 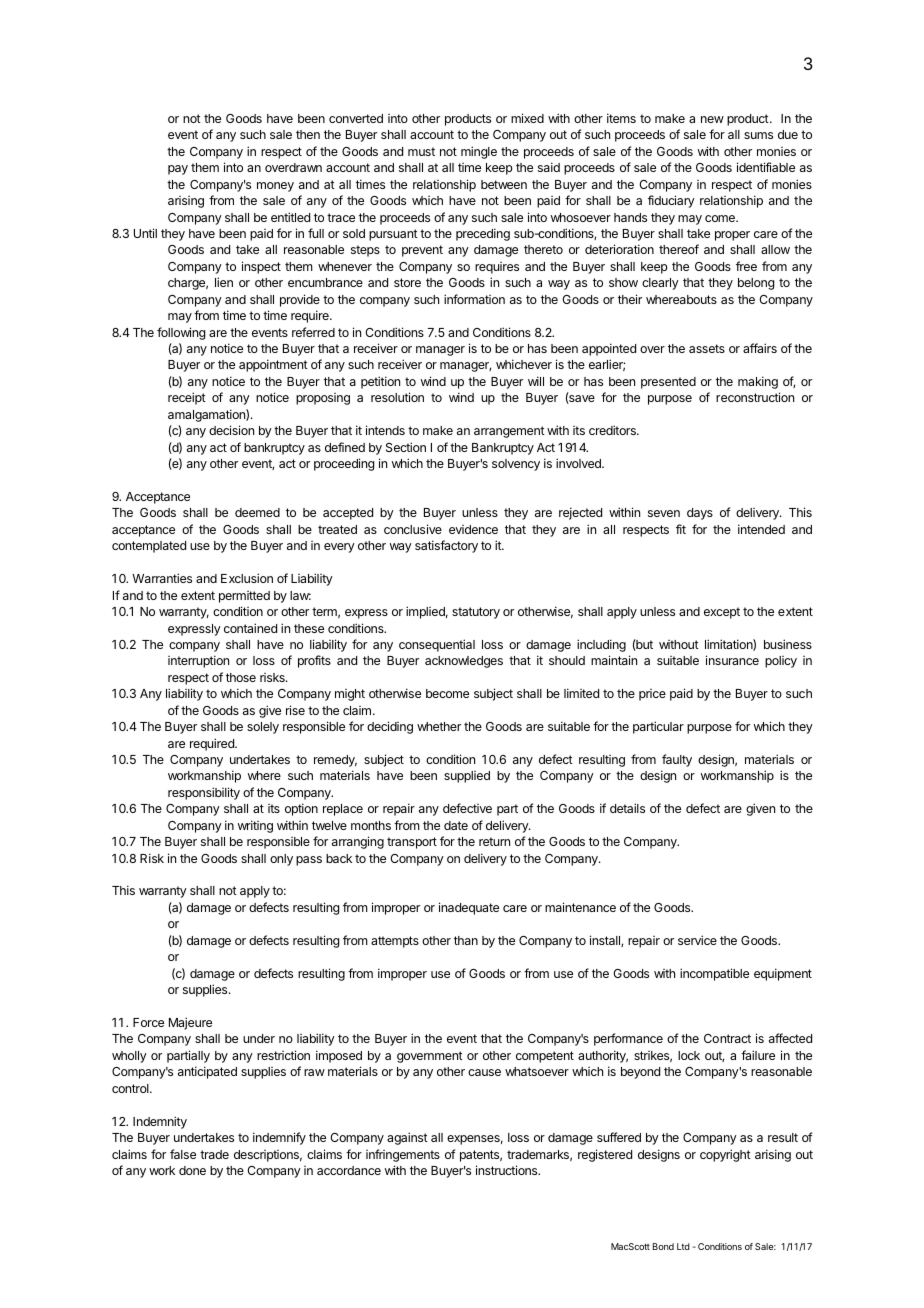 I want to click on Ltd, so click(x=683, y=1246).
